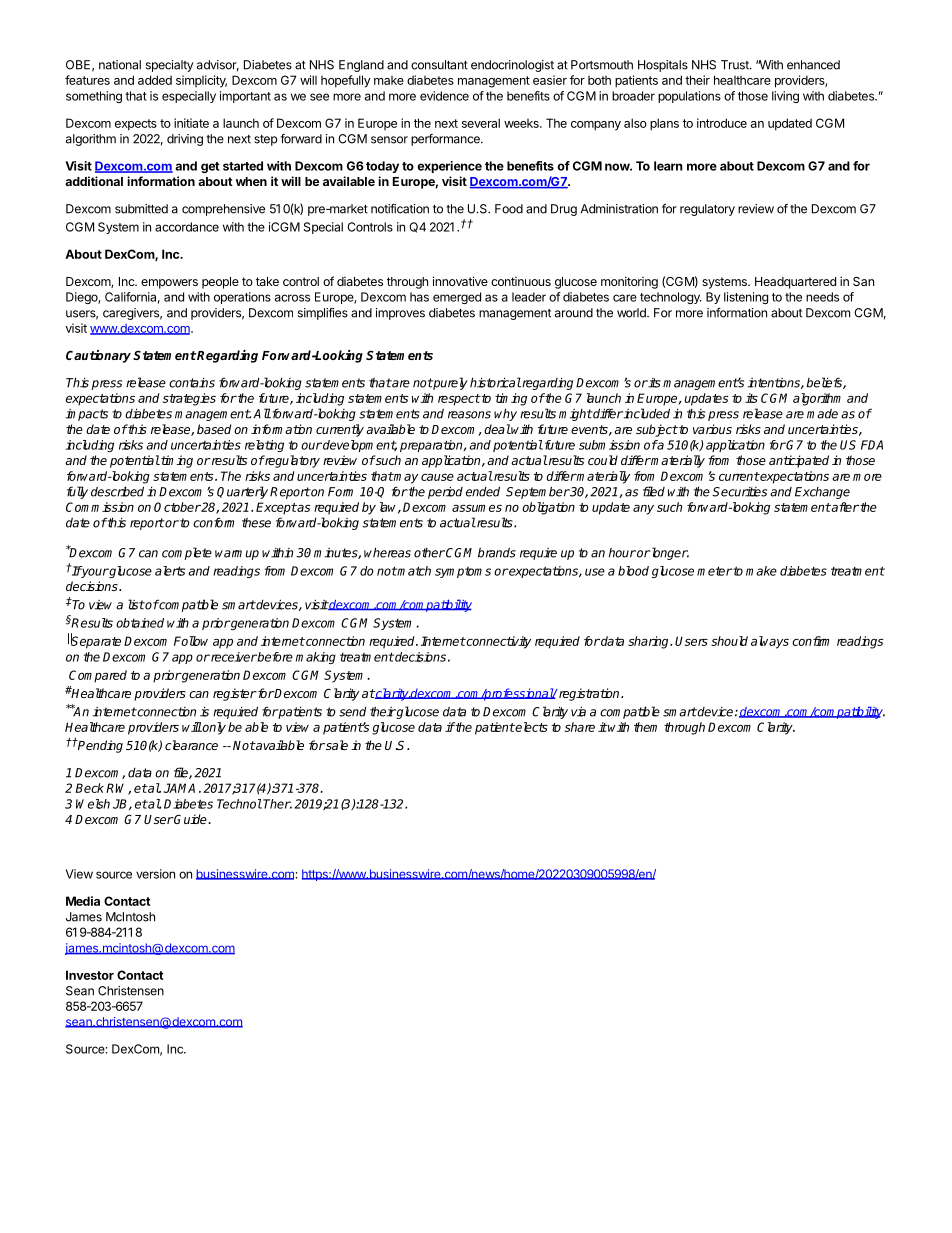 The height and width of the image is (1233, 952). Describe the element at coordinates (770, 642) in the image. I see `always` at that location.
